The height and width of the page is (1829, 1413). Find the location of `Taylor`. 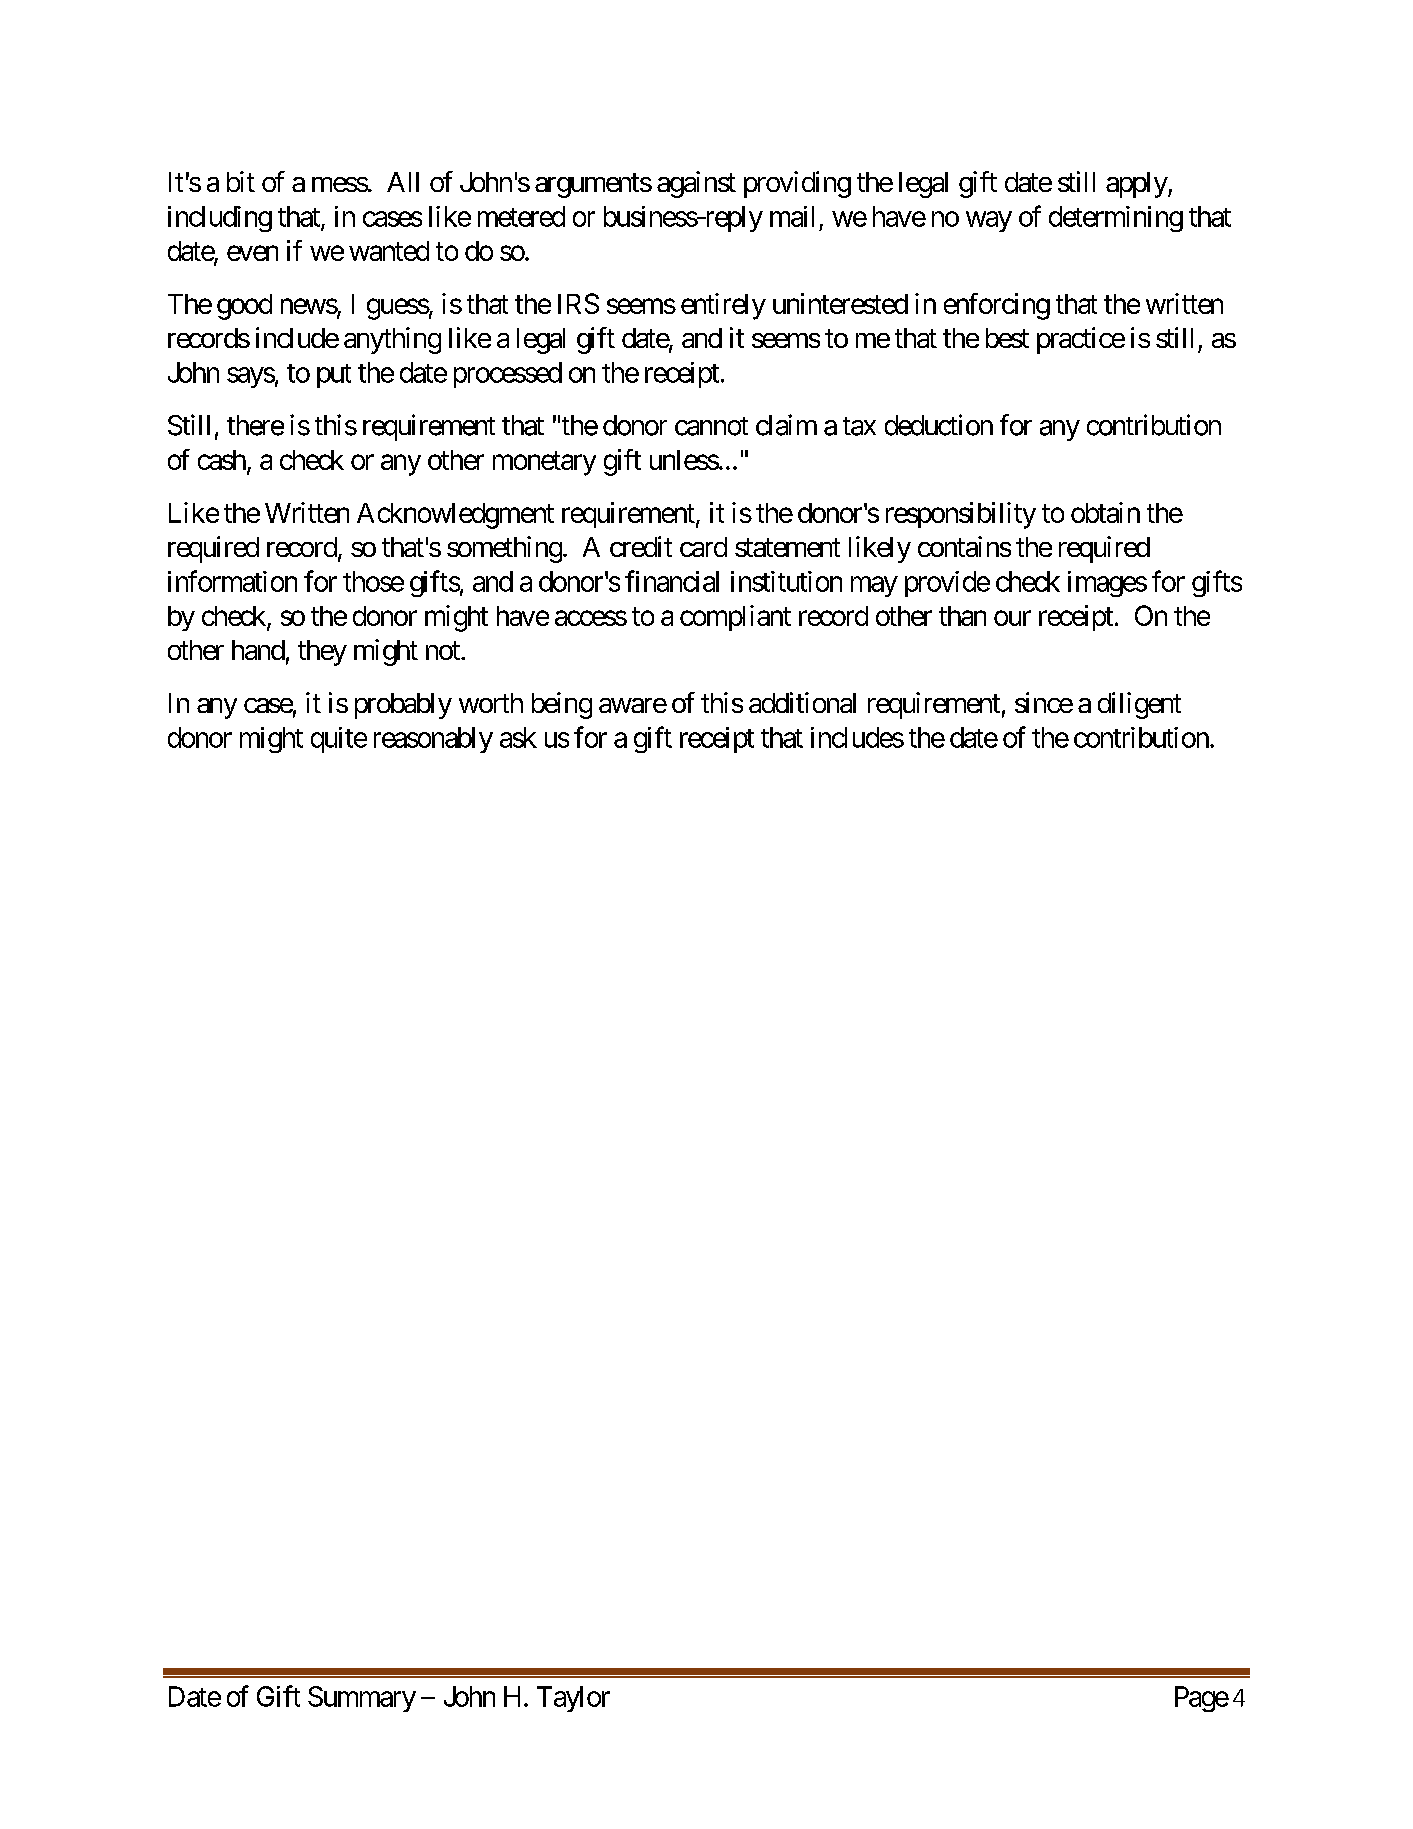

Taylor is located at coordinates (573, 1699).
